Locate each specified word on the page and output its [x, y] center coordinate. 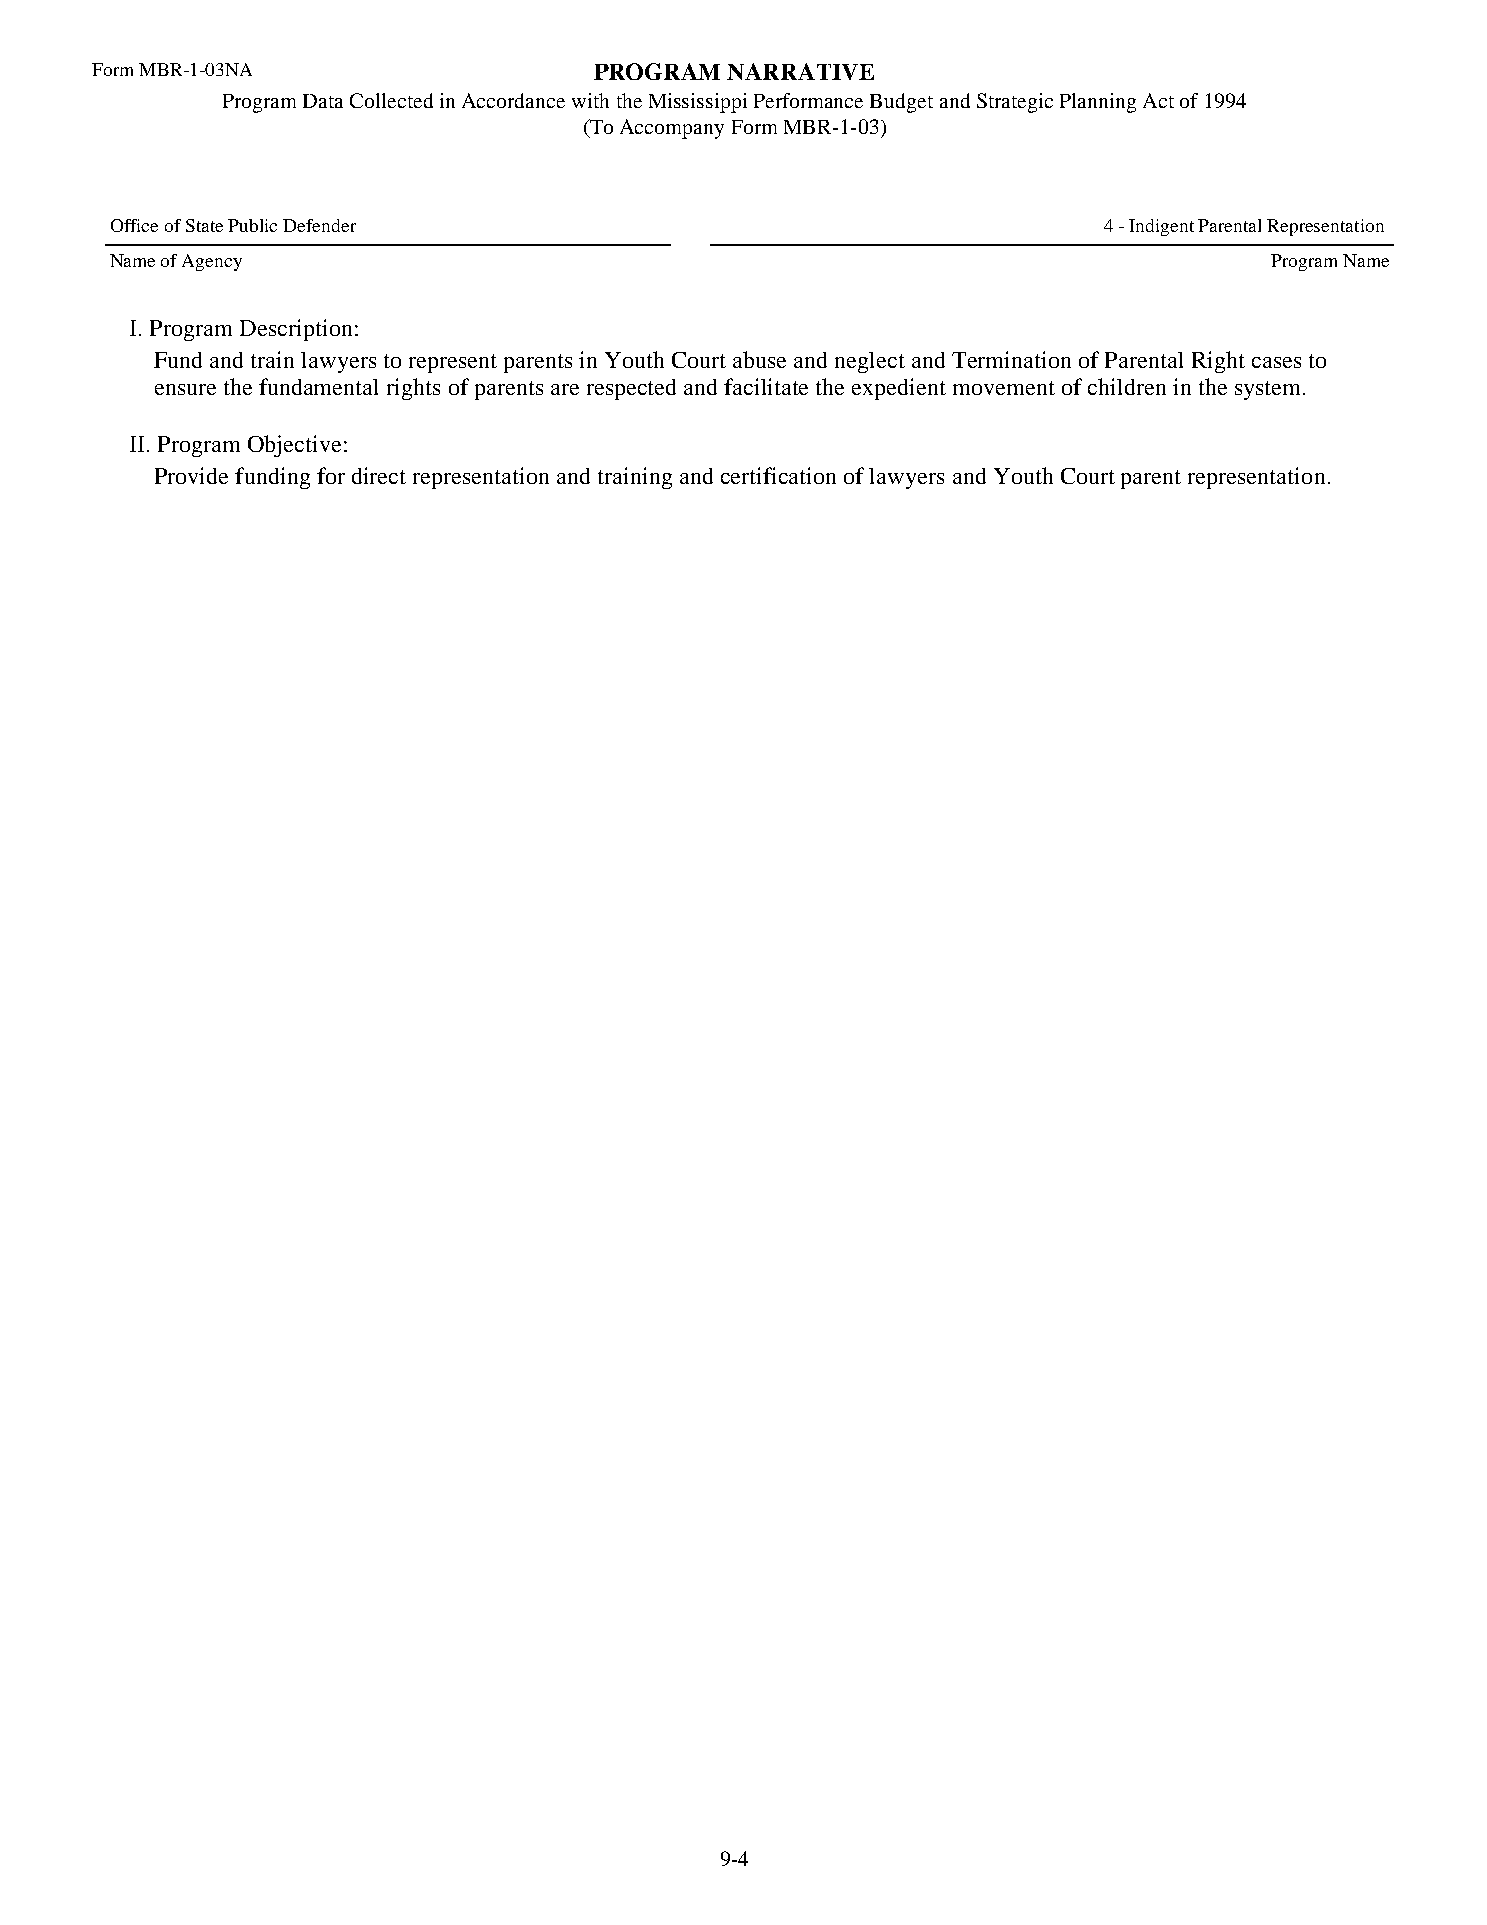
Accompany [672, 129]
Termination [1011, 359]
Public [252, 225]
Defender [319, 225]
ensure [185, 389]
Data [323, 101]
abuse [759, 359]
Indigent [1161, 227]
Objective [294, 446]
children [1127, 386]
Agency [212, 262]
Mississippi [698, 103]
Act [1158, 100]
